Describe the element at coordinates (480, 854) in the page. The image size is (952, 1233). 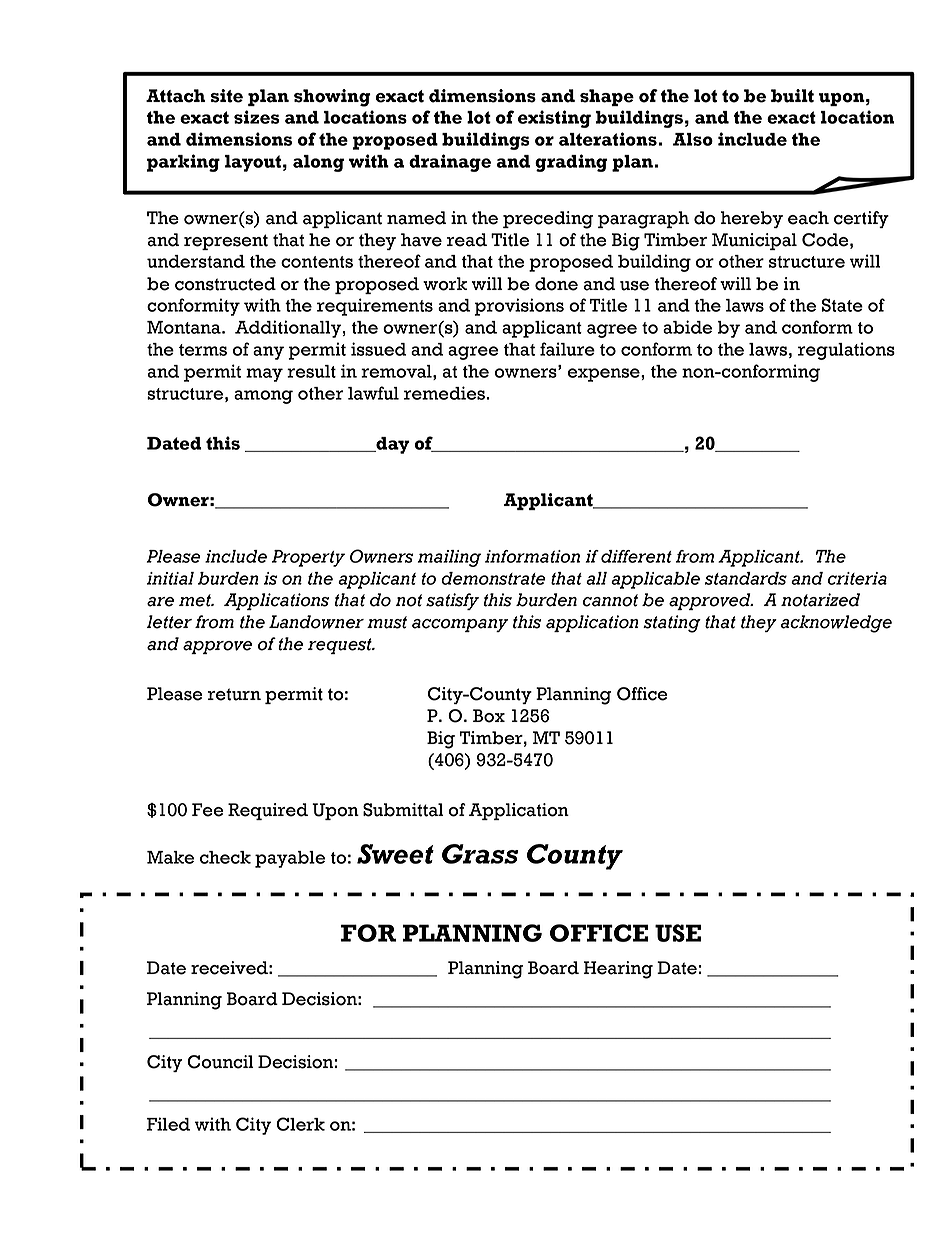
I see `Grass` at that location.
